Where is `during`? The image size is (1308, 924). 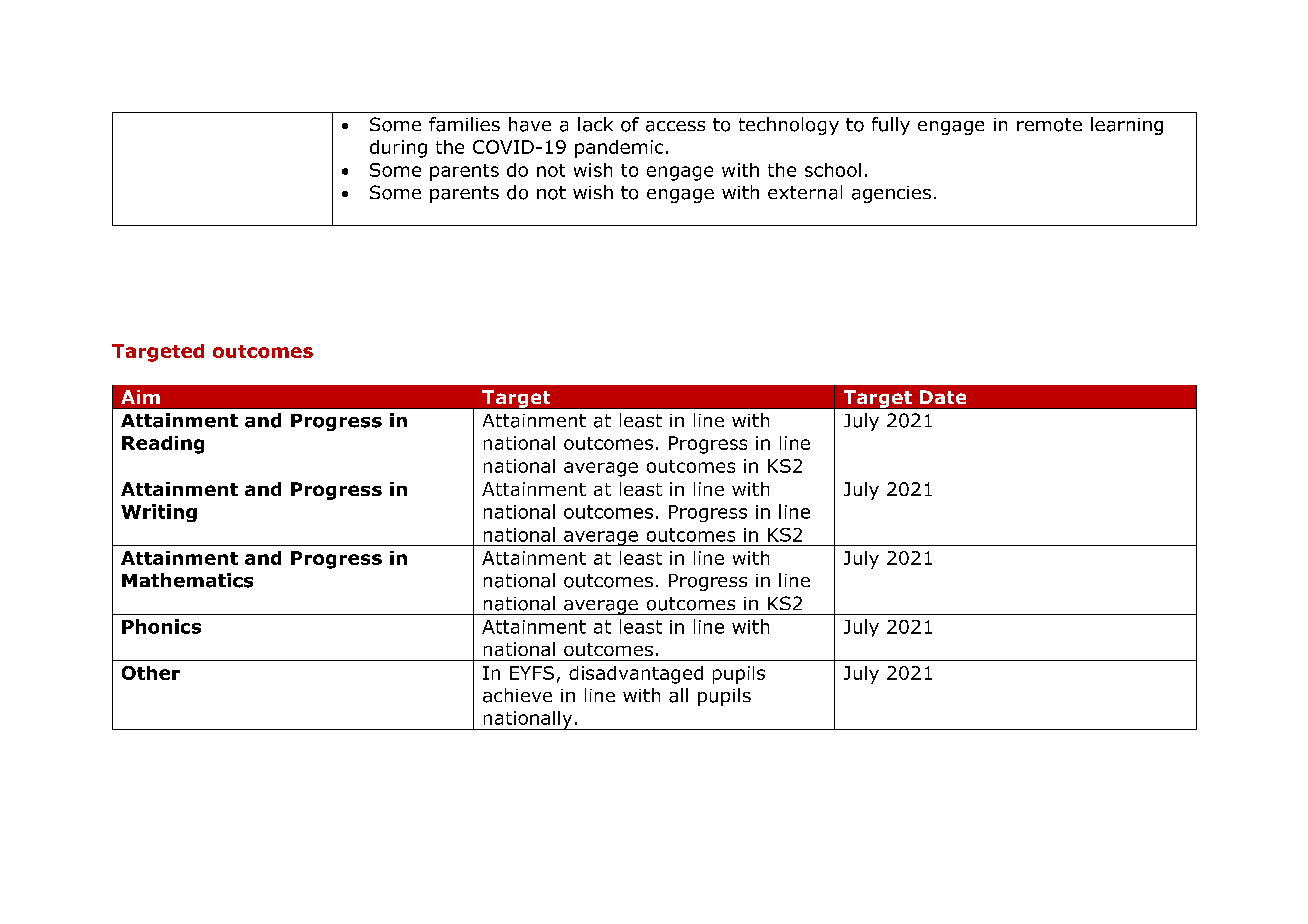
during is located at coordinates (398, 149).
